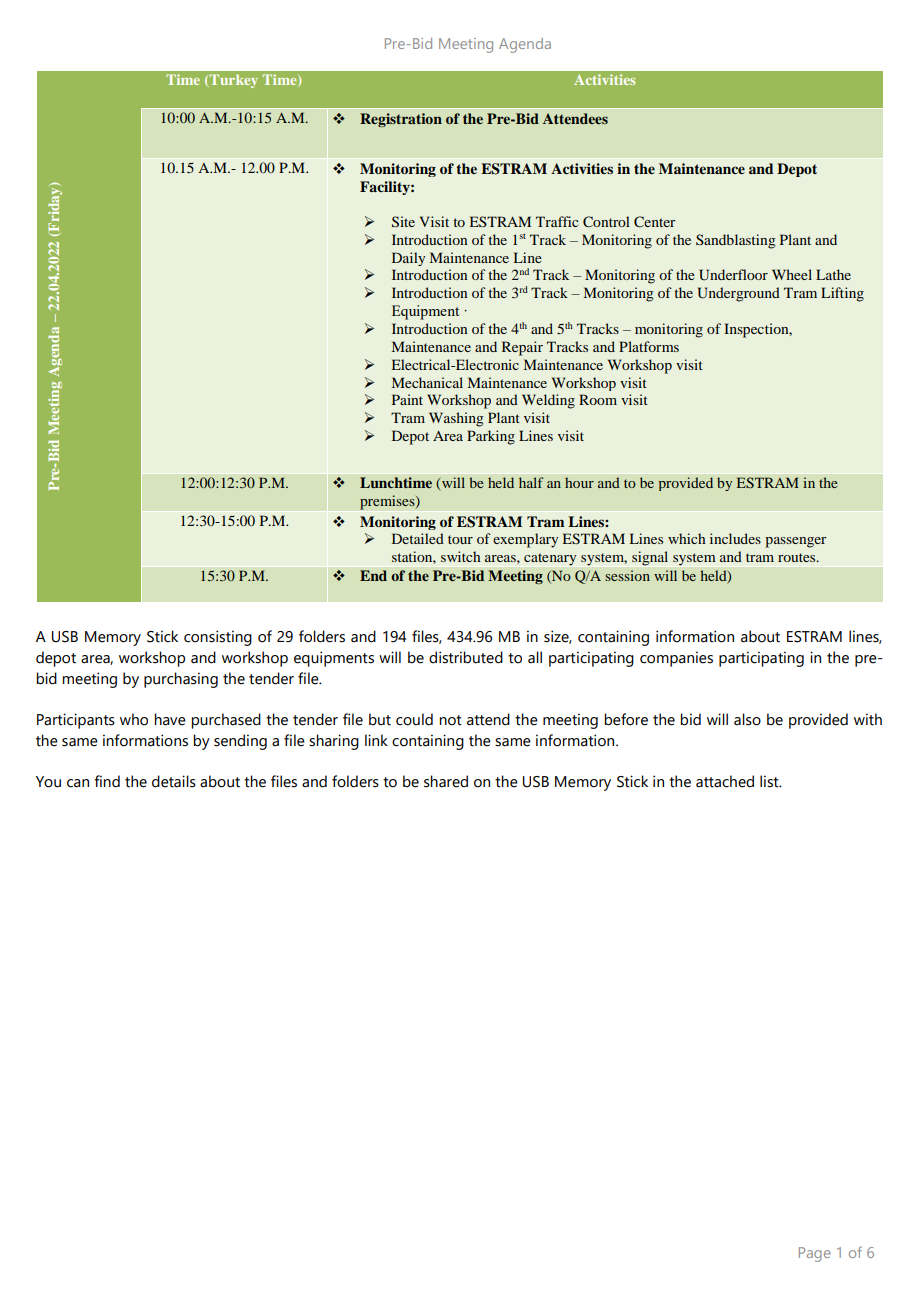  I want to click on can, so click(78, 783).
